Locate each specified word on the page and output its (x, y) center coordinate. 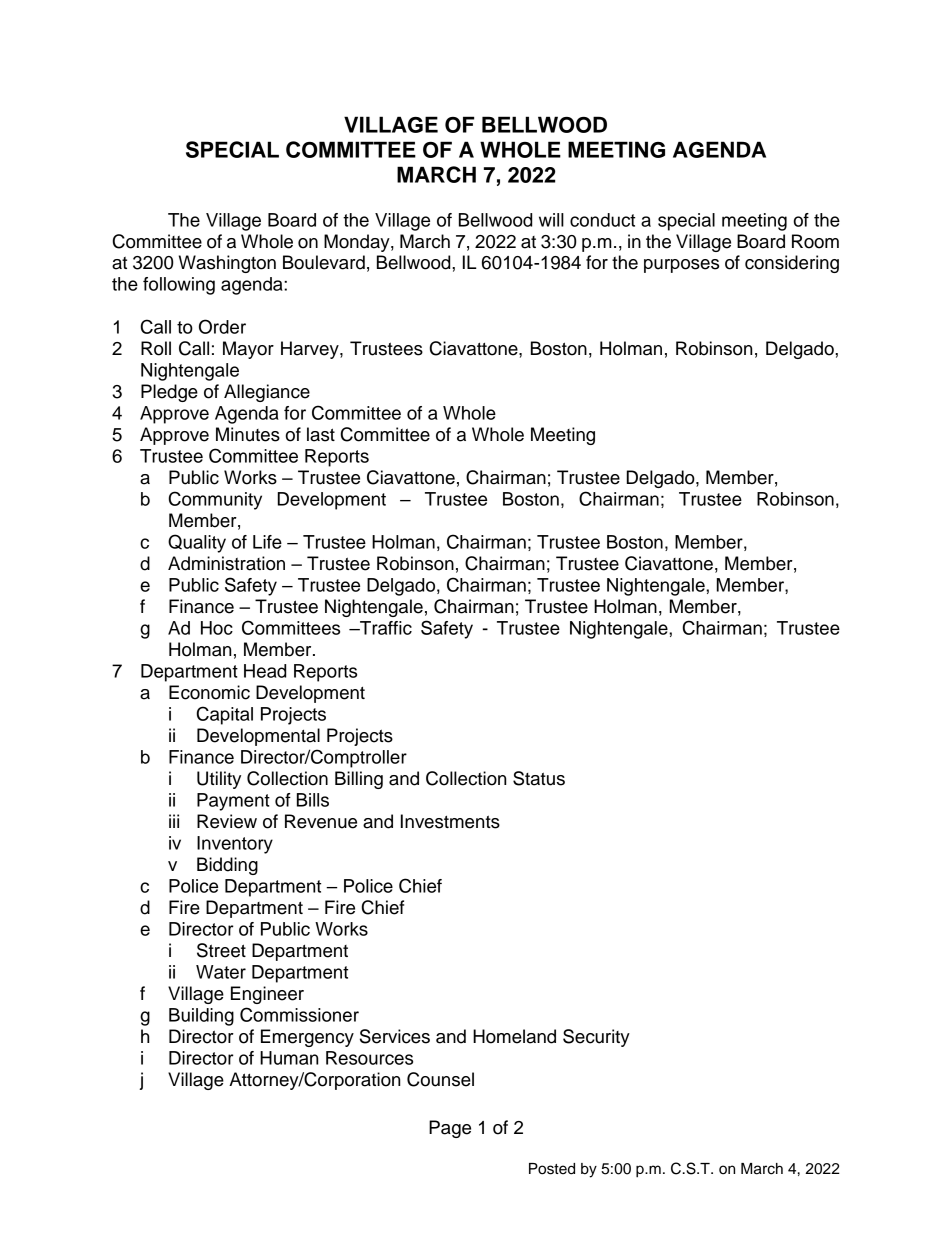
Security (596, 1038)
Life (267, 542)
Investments (450, 821)
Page (450, 1129)
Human (289, 1058)
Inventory (235, 845)
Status (539, 778)
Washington (227, 264)
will (551, 220)
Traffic (385, 628)
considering (792, 264)
